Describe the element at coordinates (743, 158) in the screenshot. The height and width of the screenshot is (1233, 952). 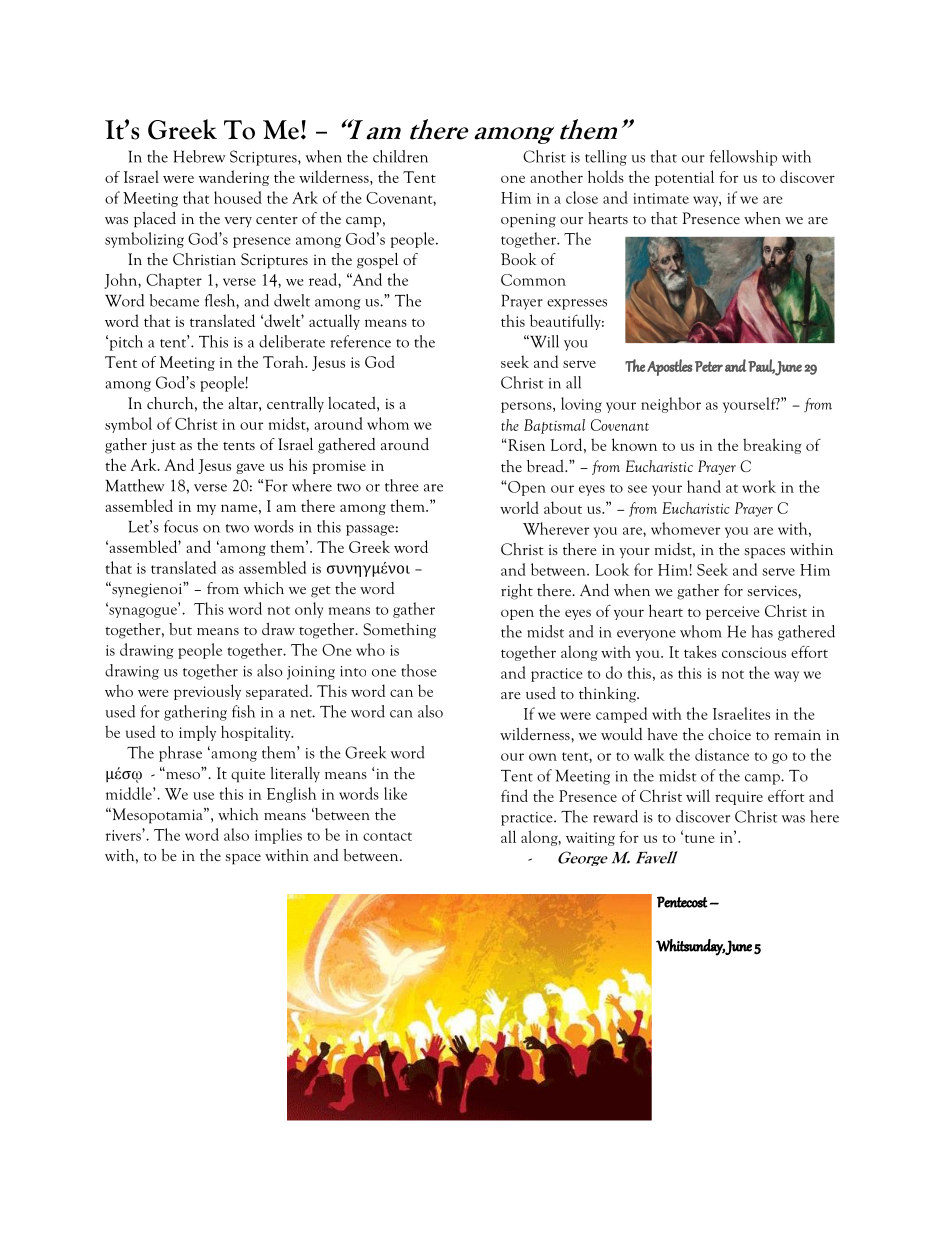
I see `fellowship` at that location.
